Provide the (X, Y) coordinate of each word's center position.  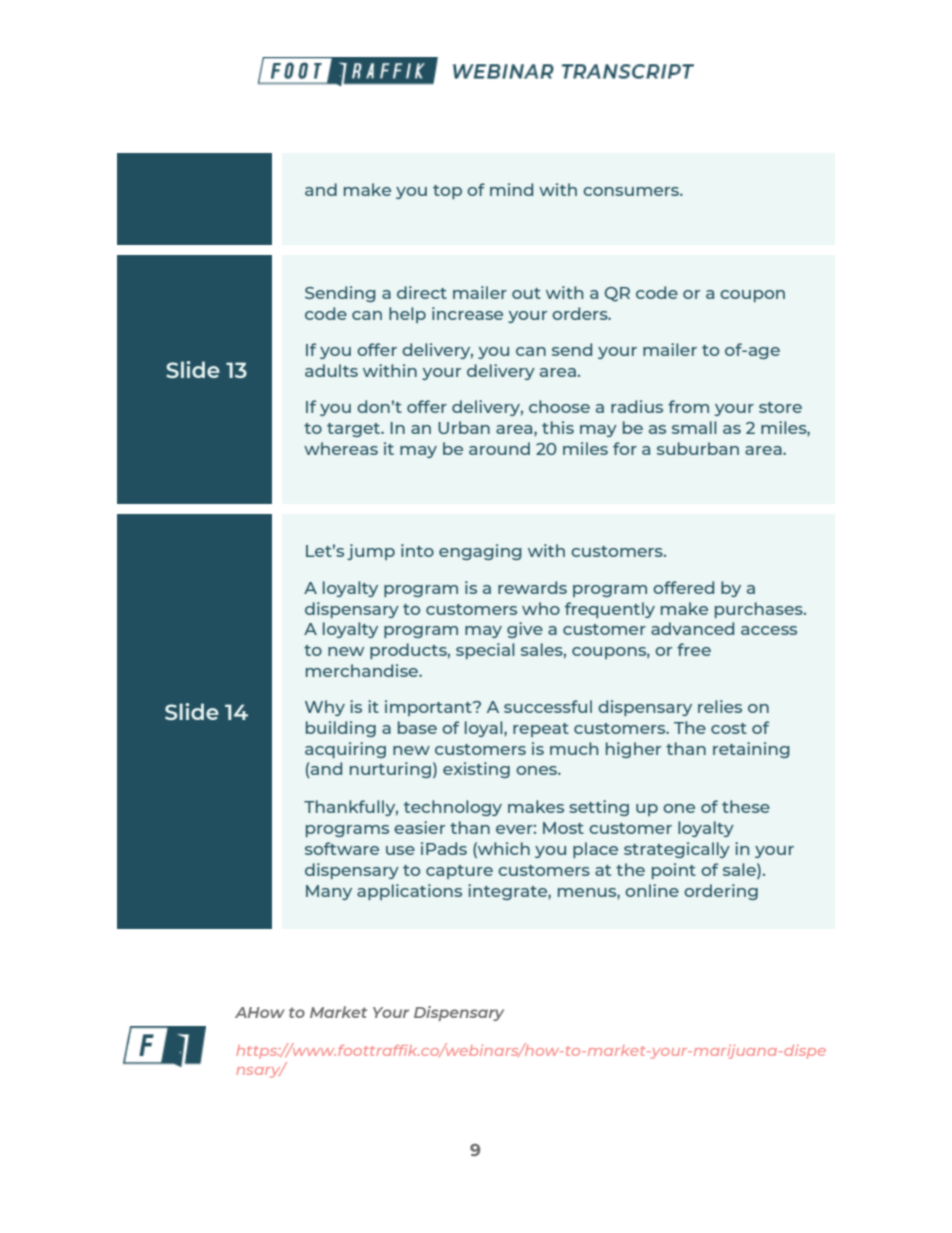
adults (331, 370)
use (400, 850)
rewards (532, 587)
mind (511, 189)
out (526, 293)
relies (720, 706)
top (447, 192)
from (688, 406)
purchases (760, 610)
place (595, 850)
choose (559, 406)
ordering (721, 892)
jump (371, 552)
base (417, 727)
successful (548, 706)
